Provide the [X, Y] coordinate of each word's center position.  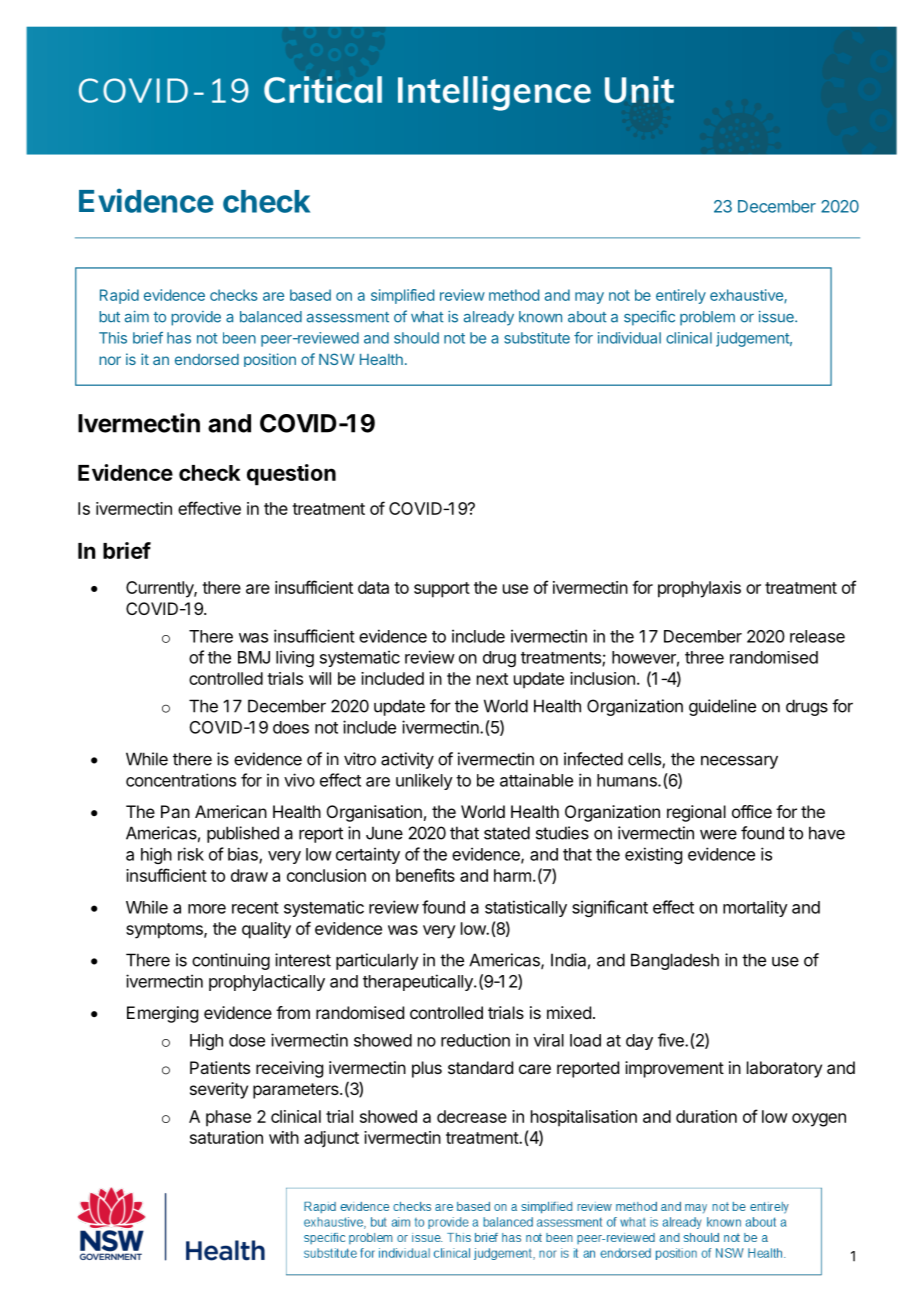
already [489, 318]
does [291, 727]
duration [706, 1116]
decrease [472, 1116]
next [492, 679]
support [442, 590]
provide [196, 318]
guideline [722, 707]
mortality [755, 908]
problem [707, 318]
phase [228, 1118]
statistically [526, 908]
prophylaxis [699, 589]
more [207, 909]
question [291, 475]
